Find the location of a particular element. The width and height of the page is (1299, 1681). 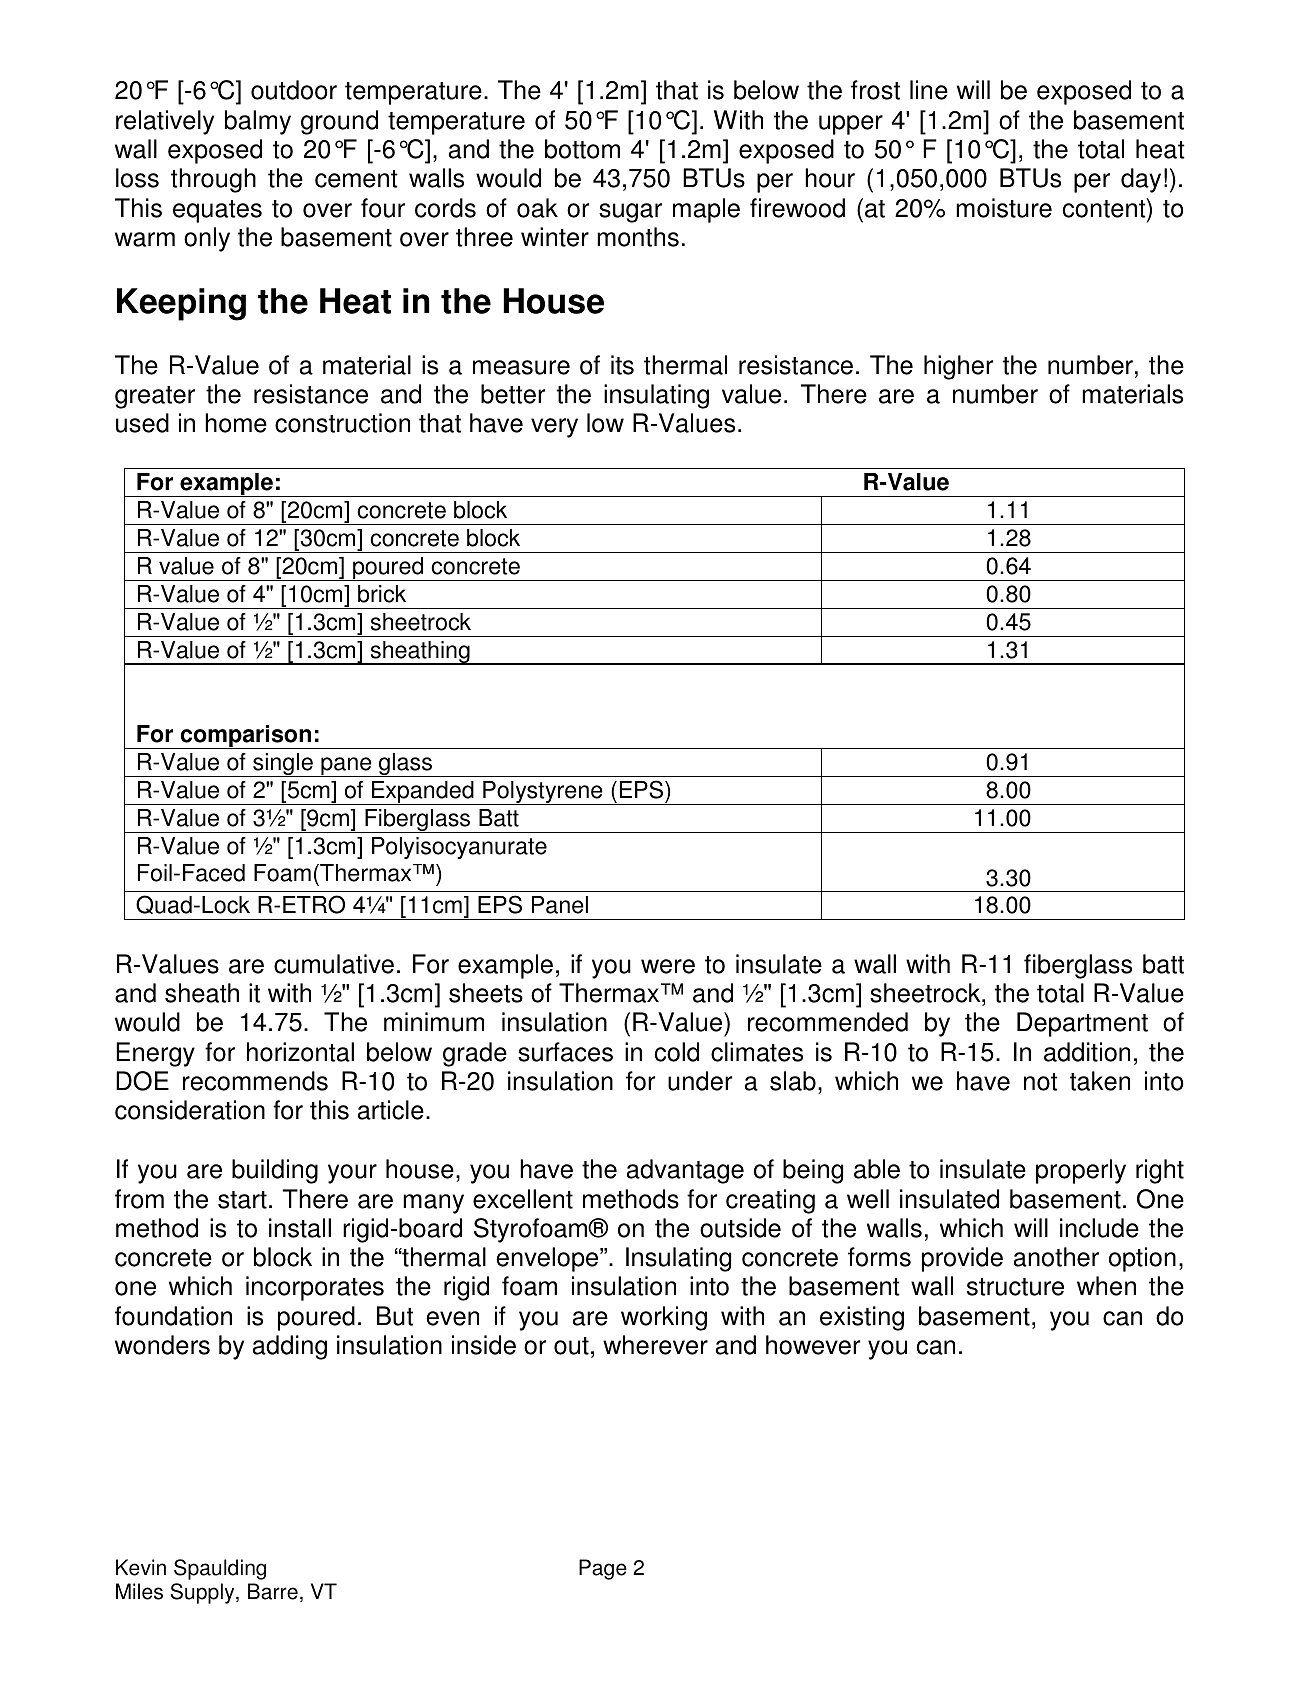

higher is located at coordinates (958, 367).
